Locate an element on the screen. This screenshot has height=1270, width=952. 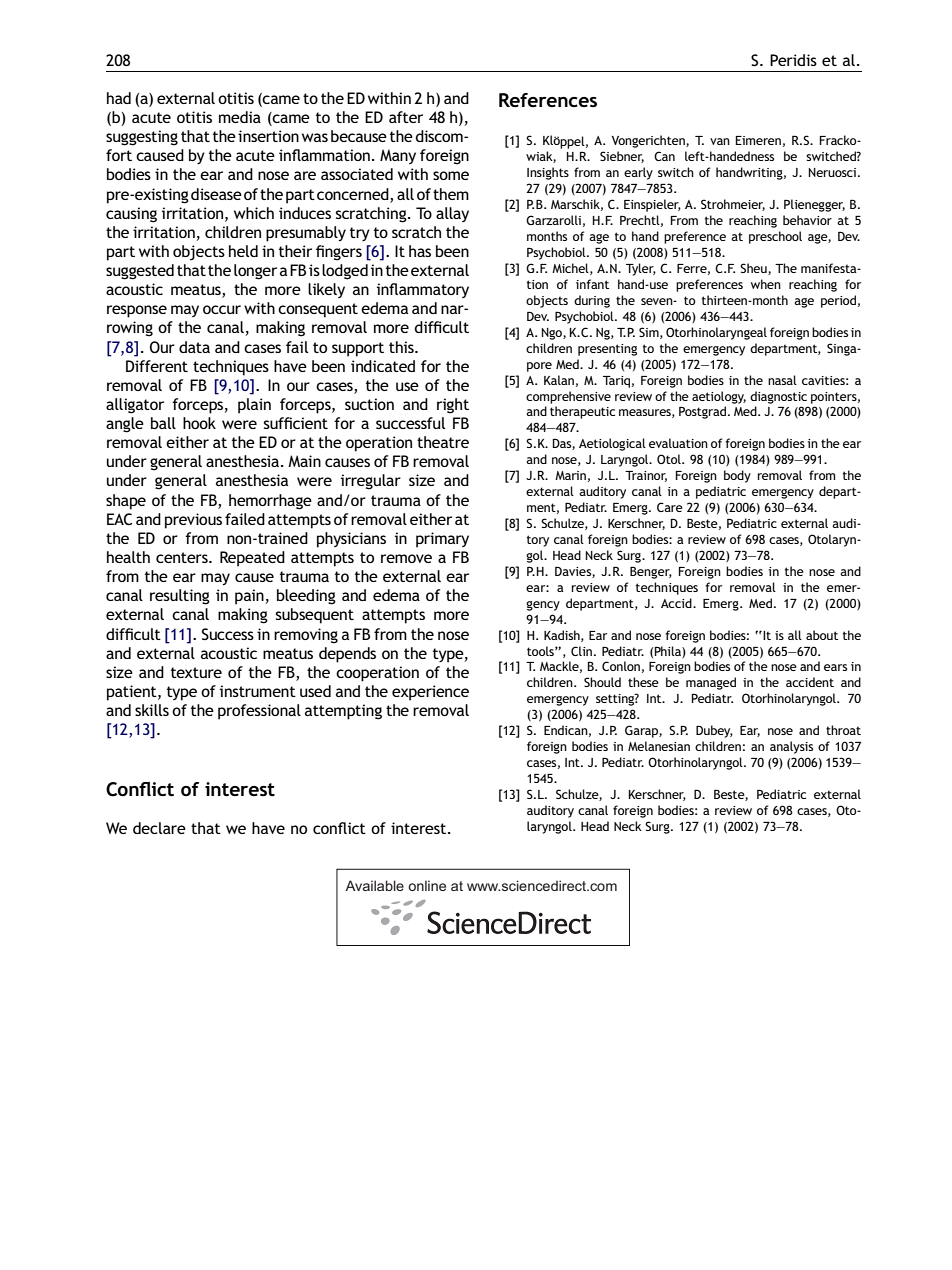
media is located at coordinates (240, 117).
